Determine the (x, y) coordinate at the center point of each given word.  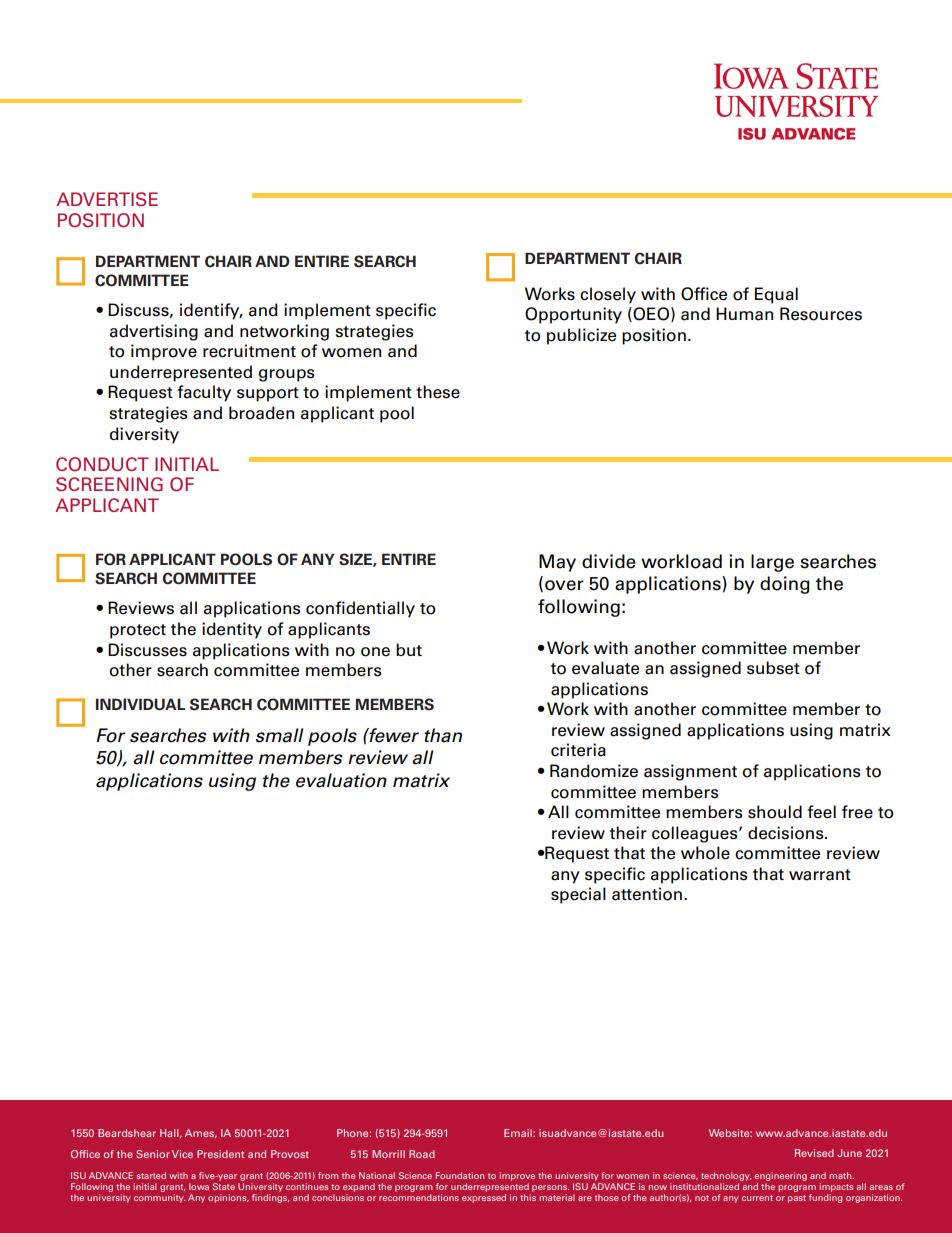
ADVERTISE (107, 199)
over (564, 585)
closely (608, 295)
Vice (182, 1154)
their (628, 833)
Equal (776, 295)
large (772, 563)
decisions (787, 833)
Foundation (460, 1175)
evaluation (341, 780)
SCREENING (109, 484)
